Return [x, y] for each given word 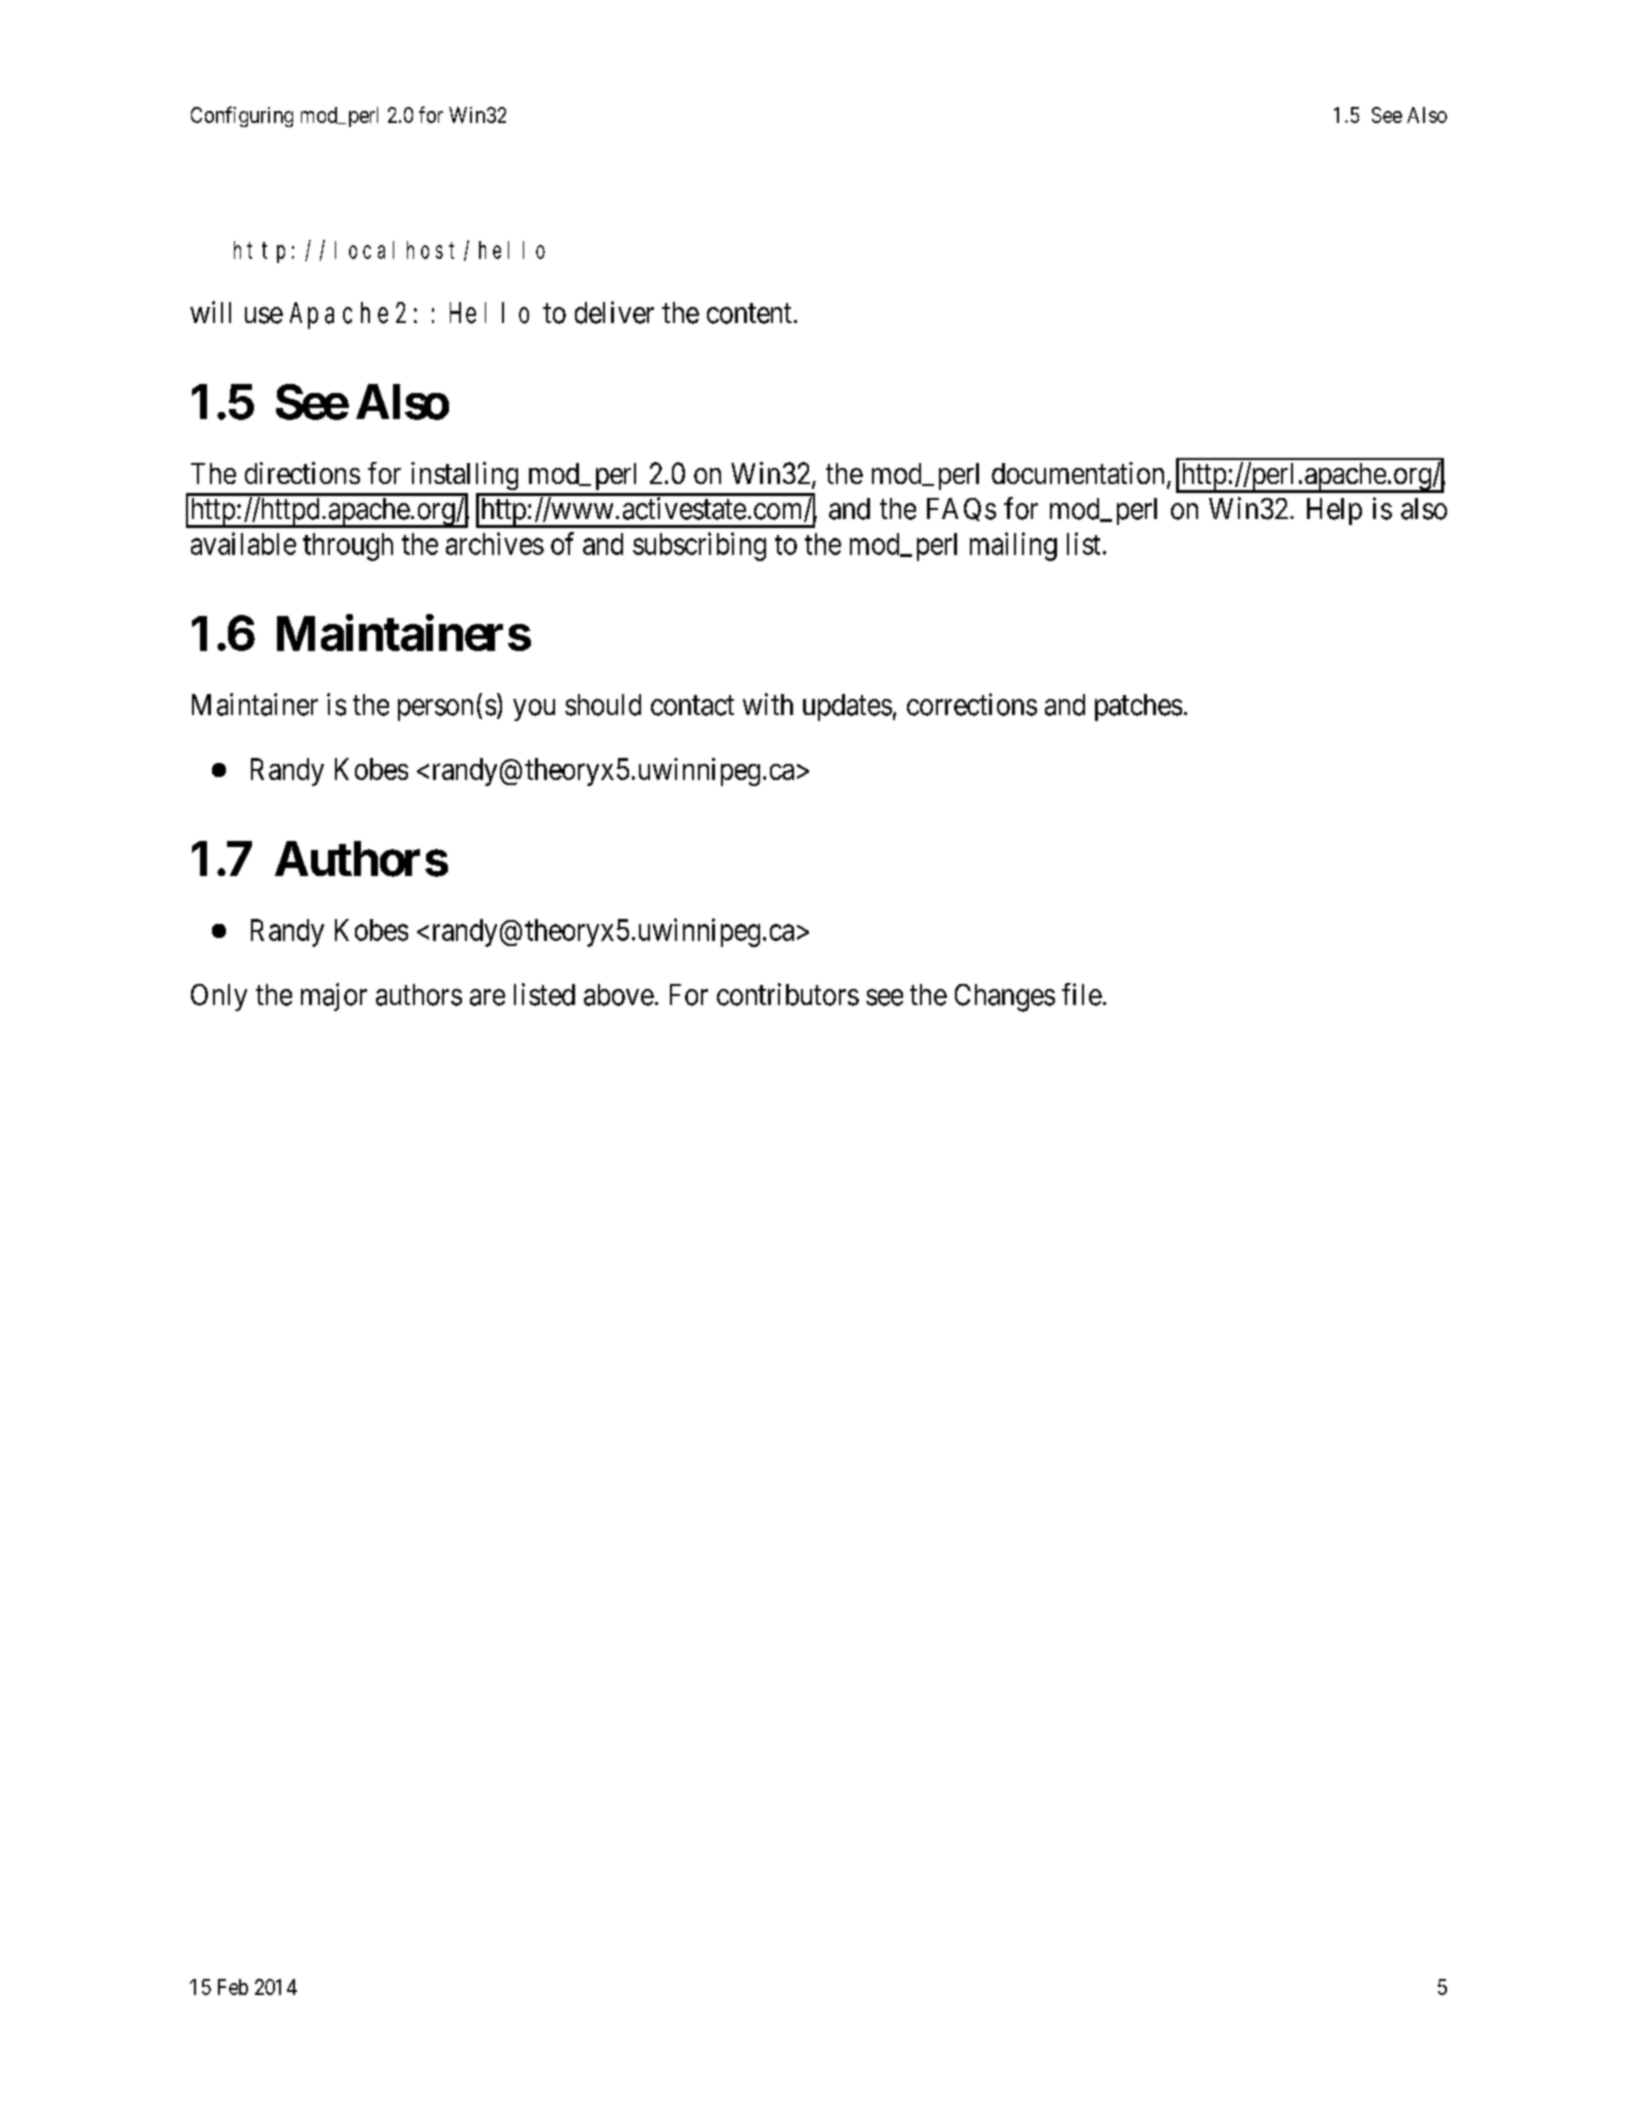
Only [219, 997]
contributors [788, 994]
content [749, 314]
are [487, 997]
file [1082, 994]
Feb [233, 1987]
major [334, 997]
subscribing [699, 546]
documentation [1078, 473]
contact [692, 706]
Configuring [242, 116]
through [348, 547]
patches [1138, 707]
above [619, 995]
